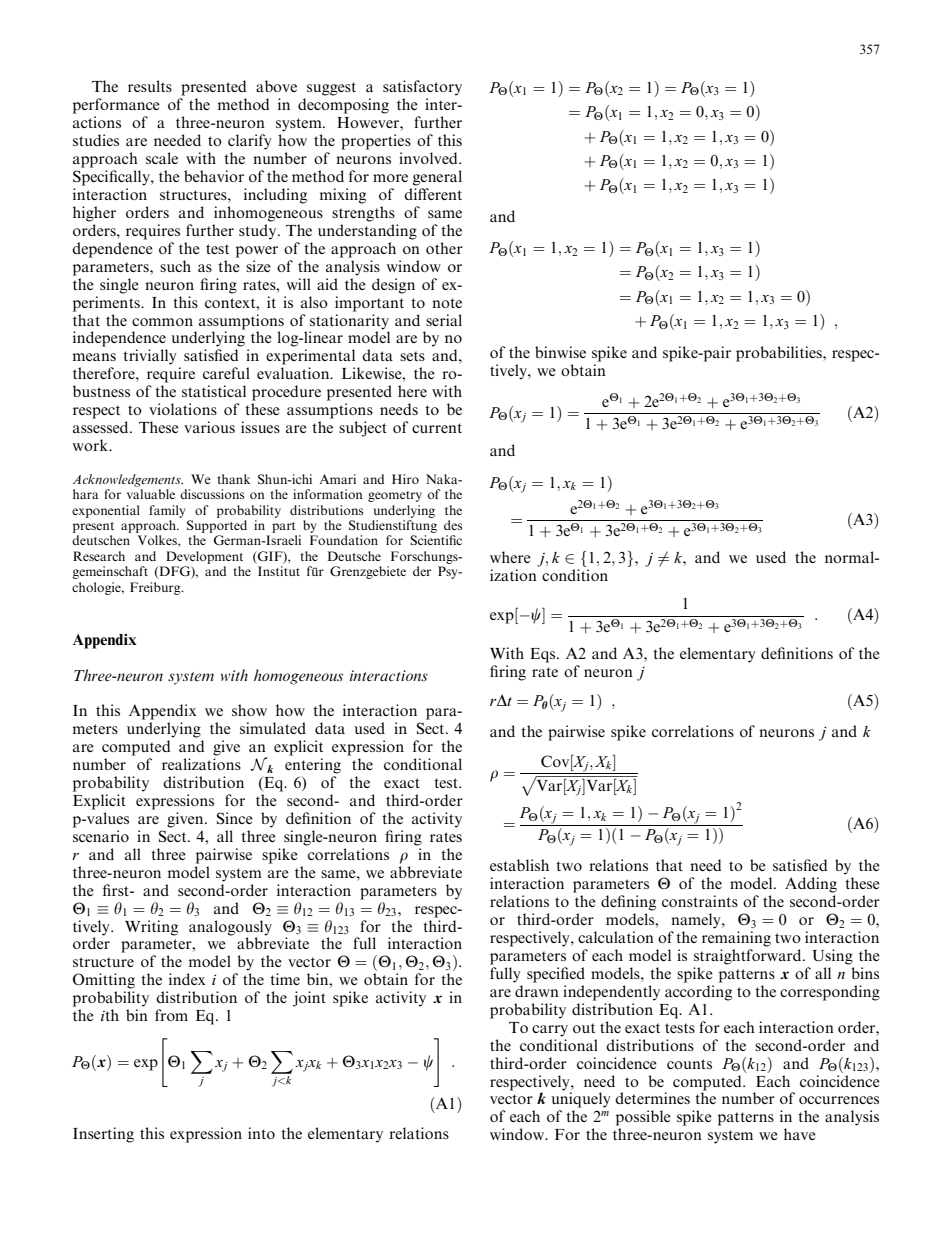 The height and width of the page is (1257, 952). Describe the element at coordinates (437, 178) in the page. I see `general` at that location.
